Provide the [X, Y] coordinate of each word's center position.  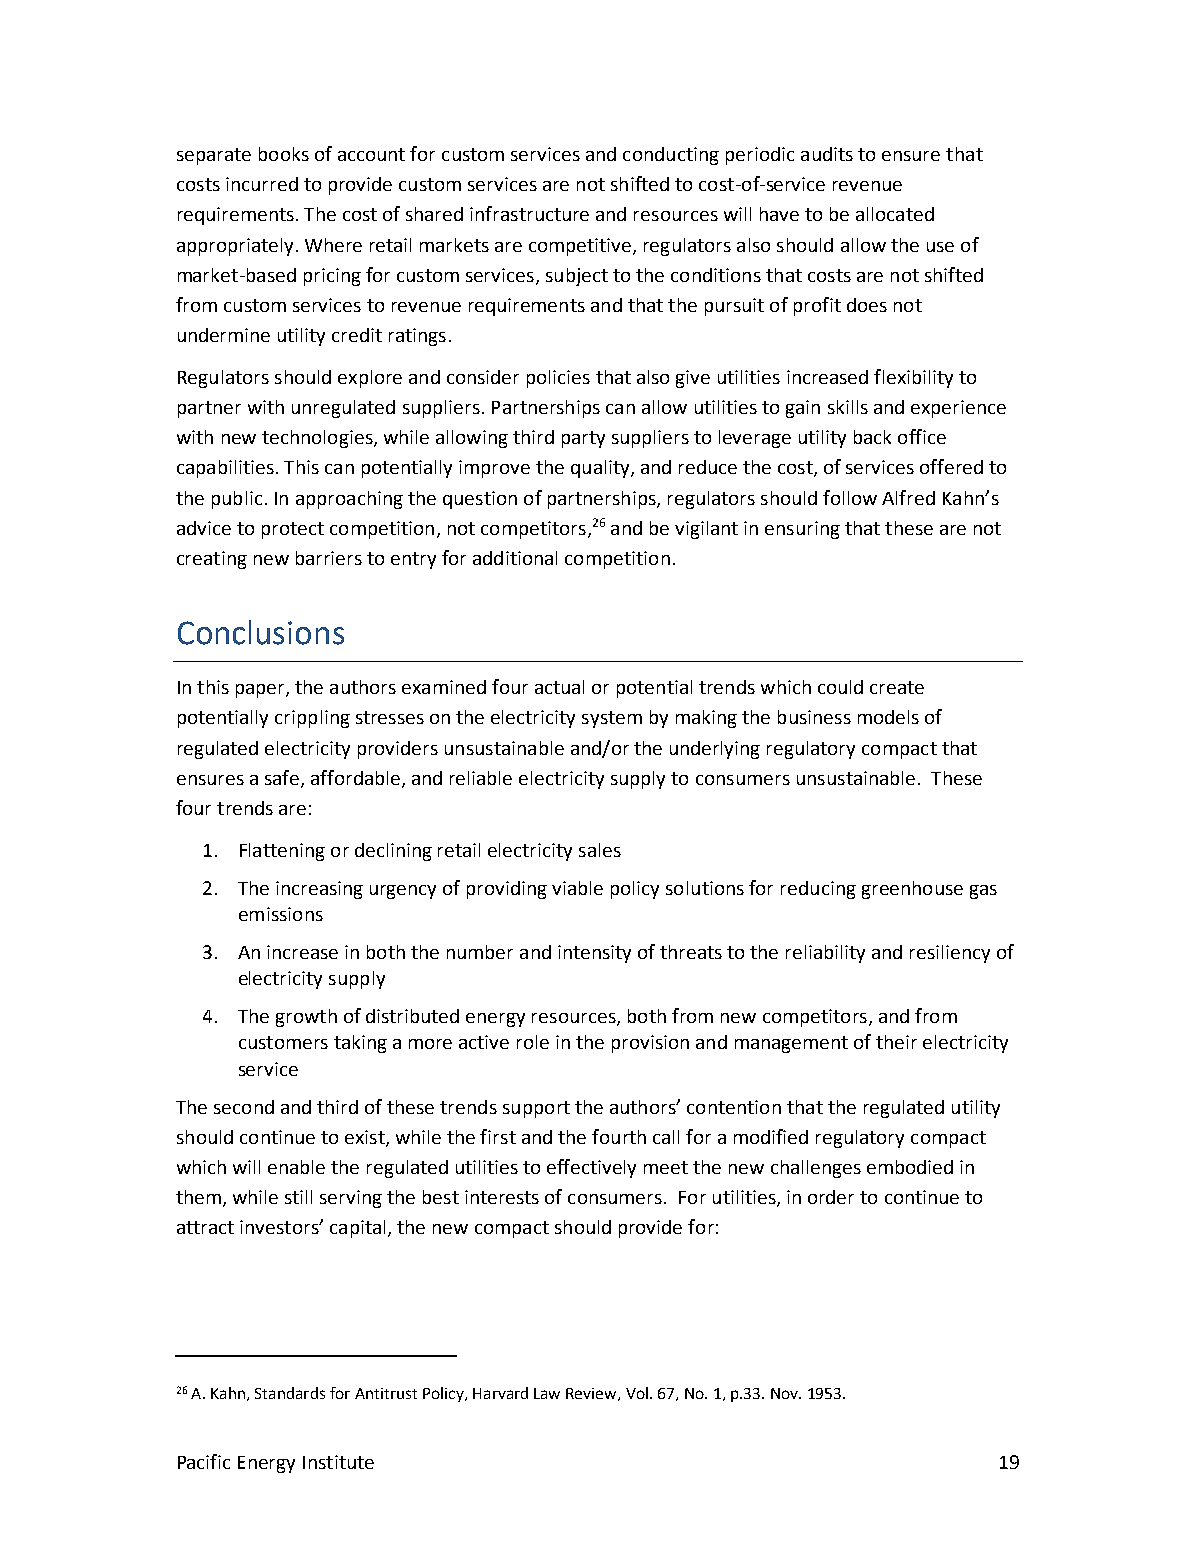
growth [306, 1018]
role [533, 1042]
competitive [580, 247]
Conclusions [261, 632]
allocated [895, 214]
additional [515, 558]
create [897, 687]
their [896, 1042]
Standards [290, 1393]
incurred [262, 184]
